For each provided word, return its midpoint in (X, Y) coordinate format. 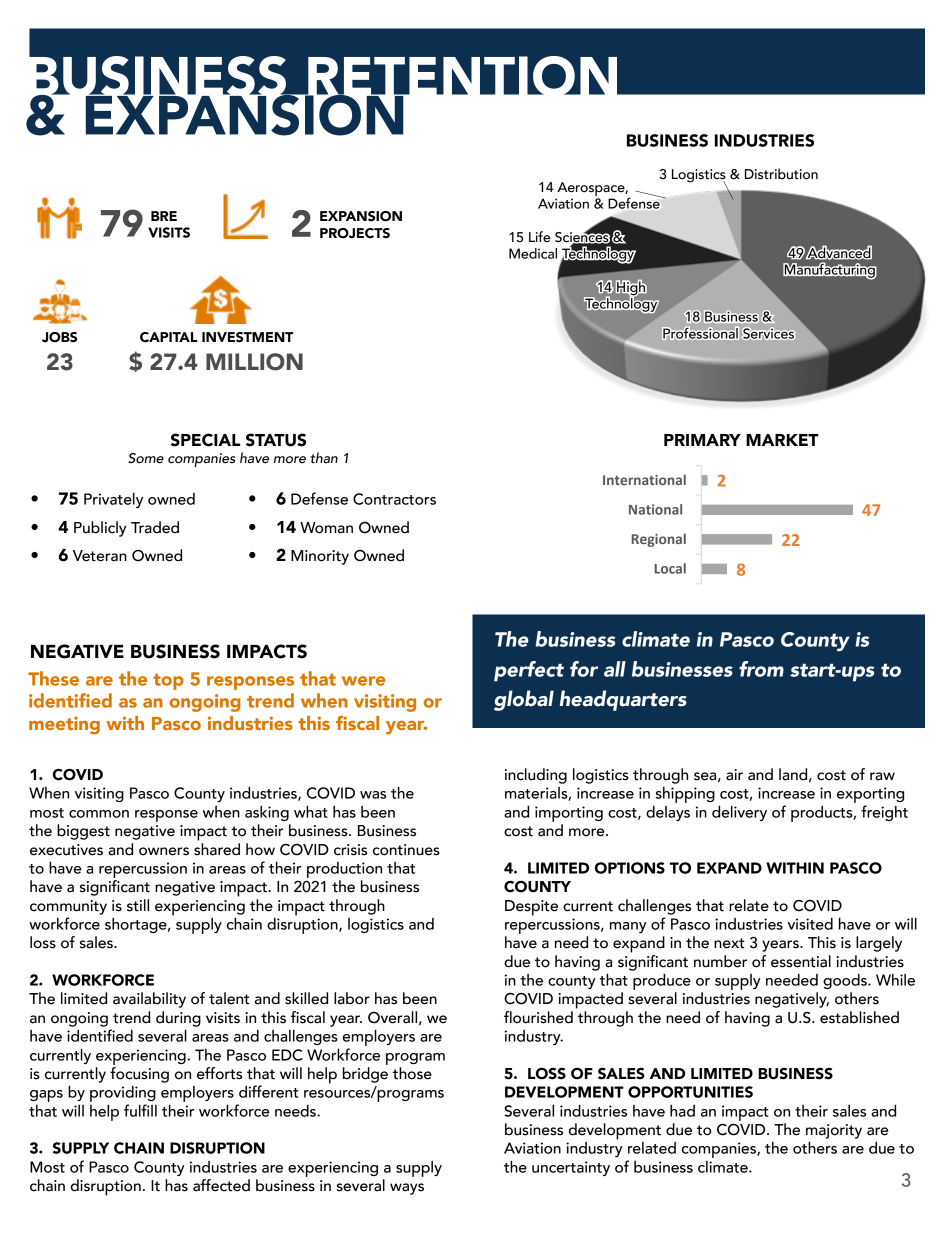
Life (540, 236)
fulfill (140, 1110)
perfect (529, 671)
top (168, 682)
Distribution (781, 174)
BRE (164, 216)
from (761, 669)
